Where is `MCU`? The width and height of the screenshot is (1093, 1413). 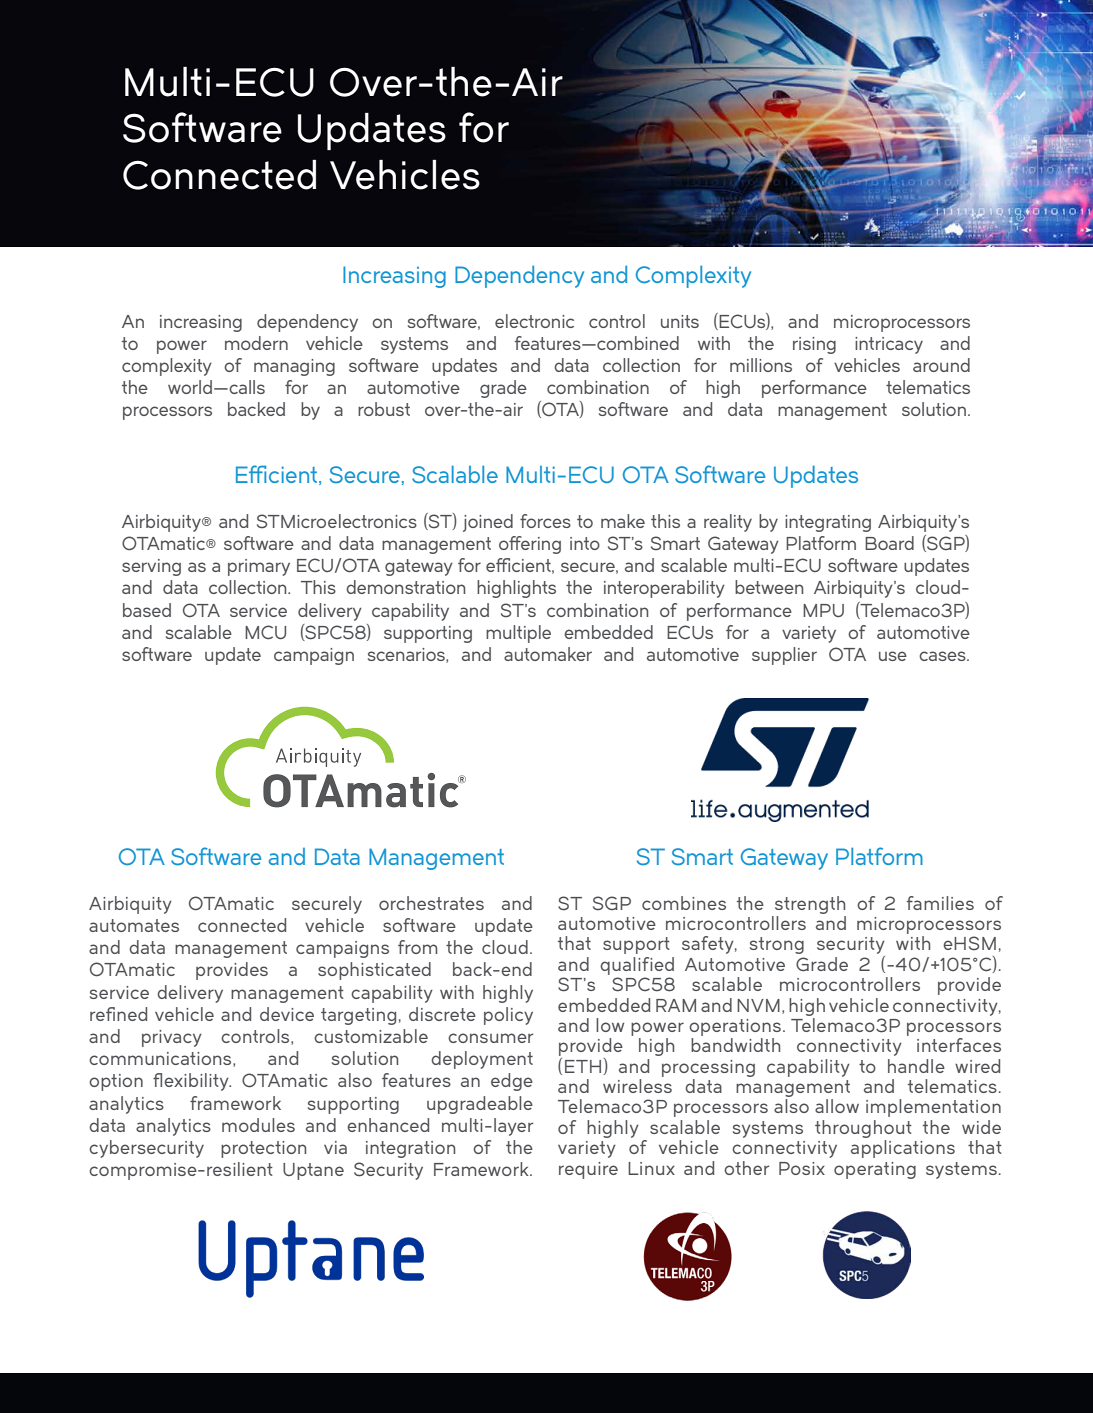 MCU is located at coordinates (265, 632).
